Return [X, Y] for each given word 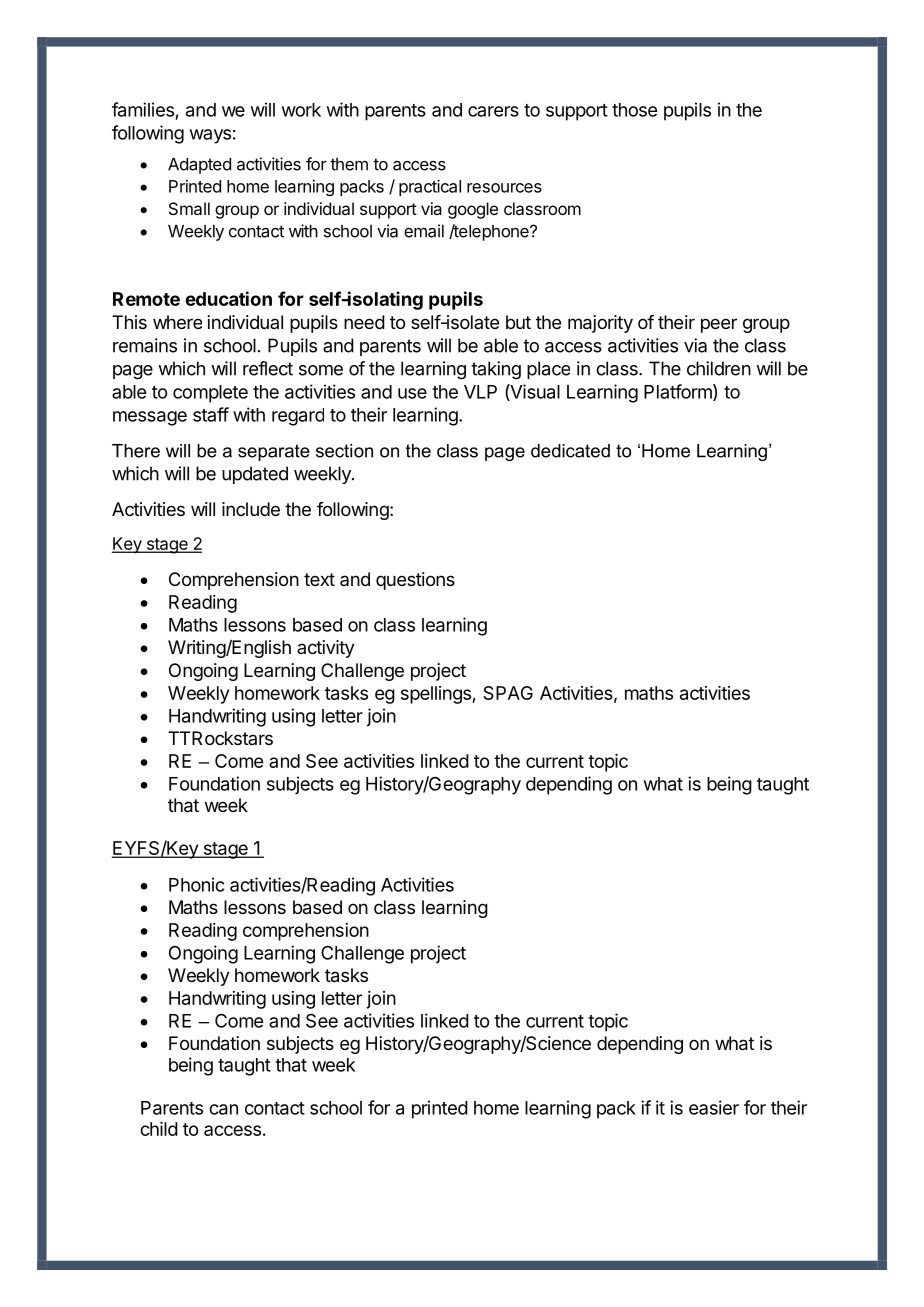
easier [714, 1107]
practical [430, 187]
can [223, 1109]
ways [210, 136]
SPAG [508, 693]
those [634, 110]
